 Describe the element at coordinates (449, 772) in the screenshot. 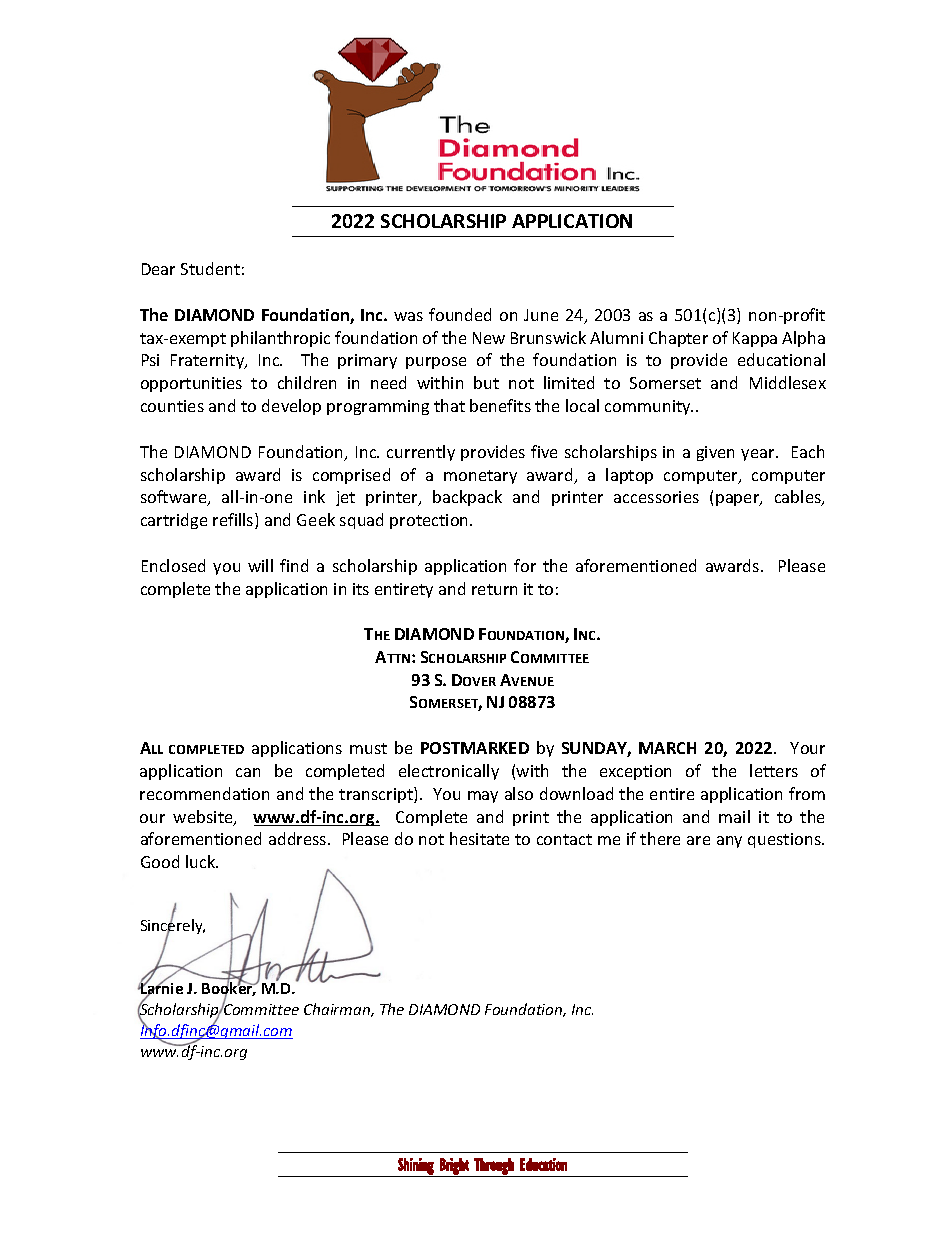

I see `electronically` at that location.
